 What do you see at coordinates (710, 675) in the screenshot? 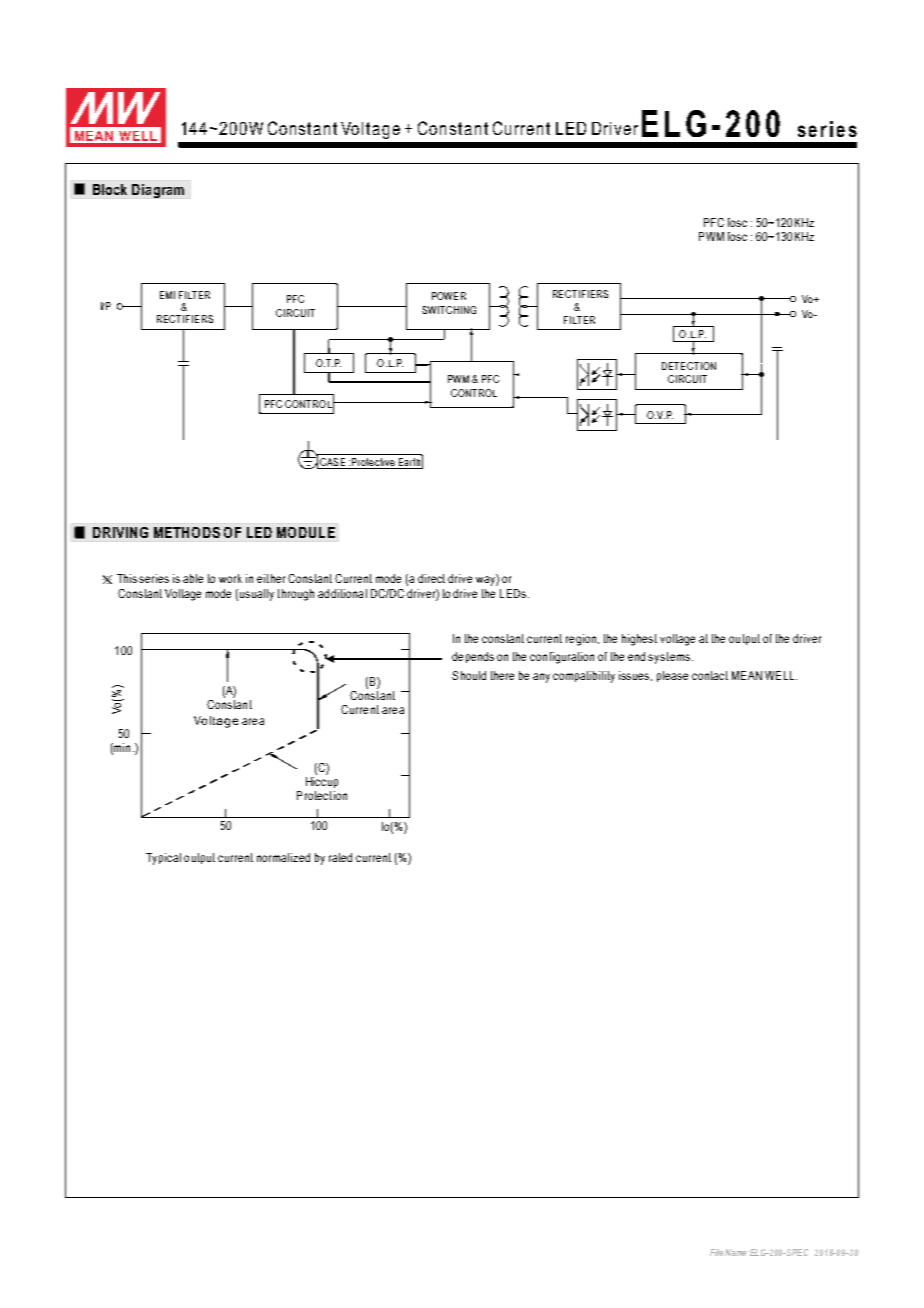
I see `contact` at bounding box center [710, 675].
